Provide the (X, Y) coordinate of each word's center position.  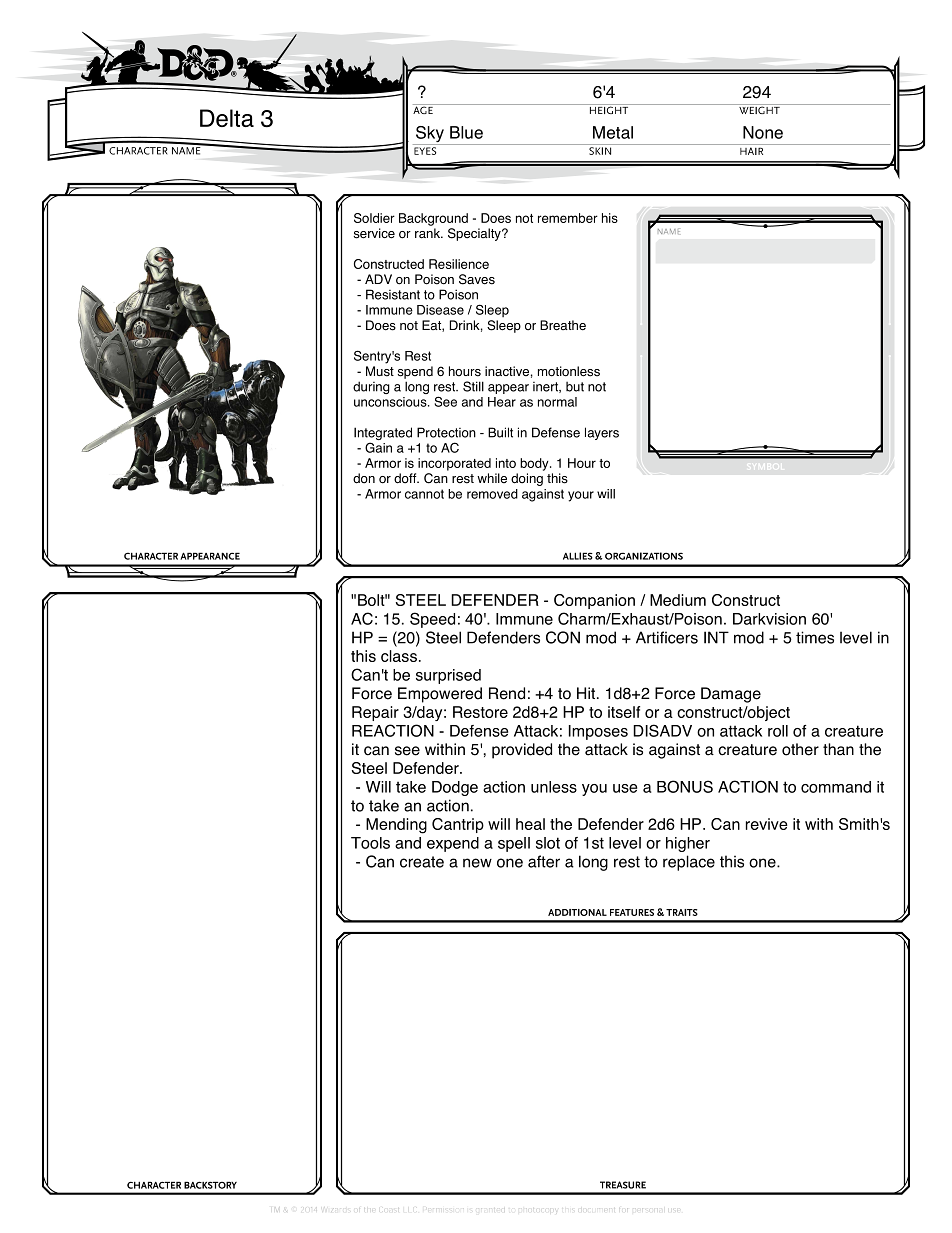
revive (767, 824)
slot (548, 843)
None (763, 132)
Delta (227, 118)
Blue (466, 132)
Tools (370, 843)
